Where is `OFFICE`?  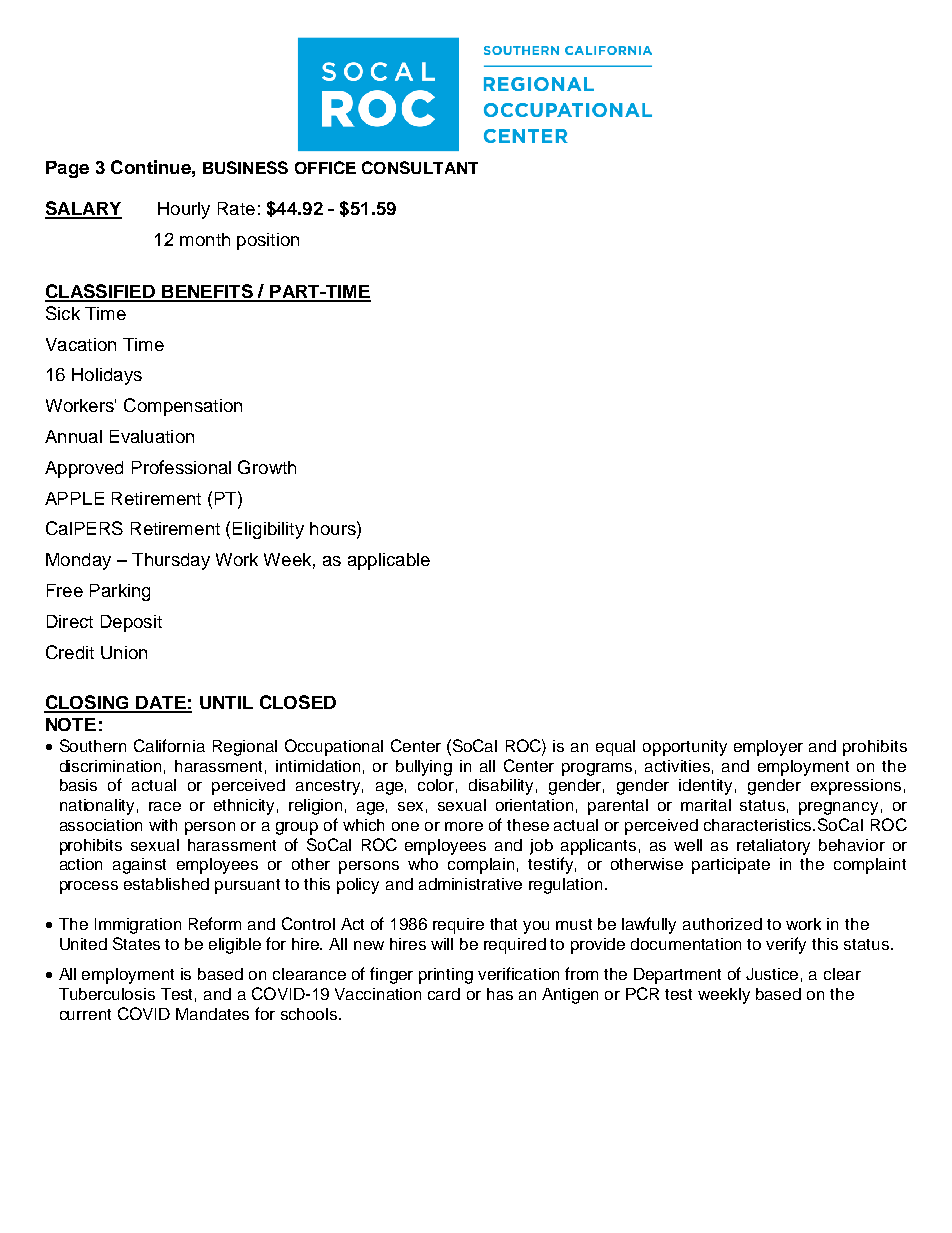 OFFICE is located at coordinates (325, 167).
